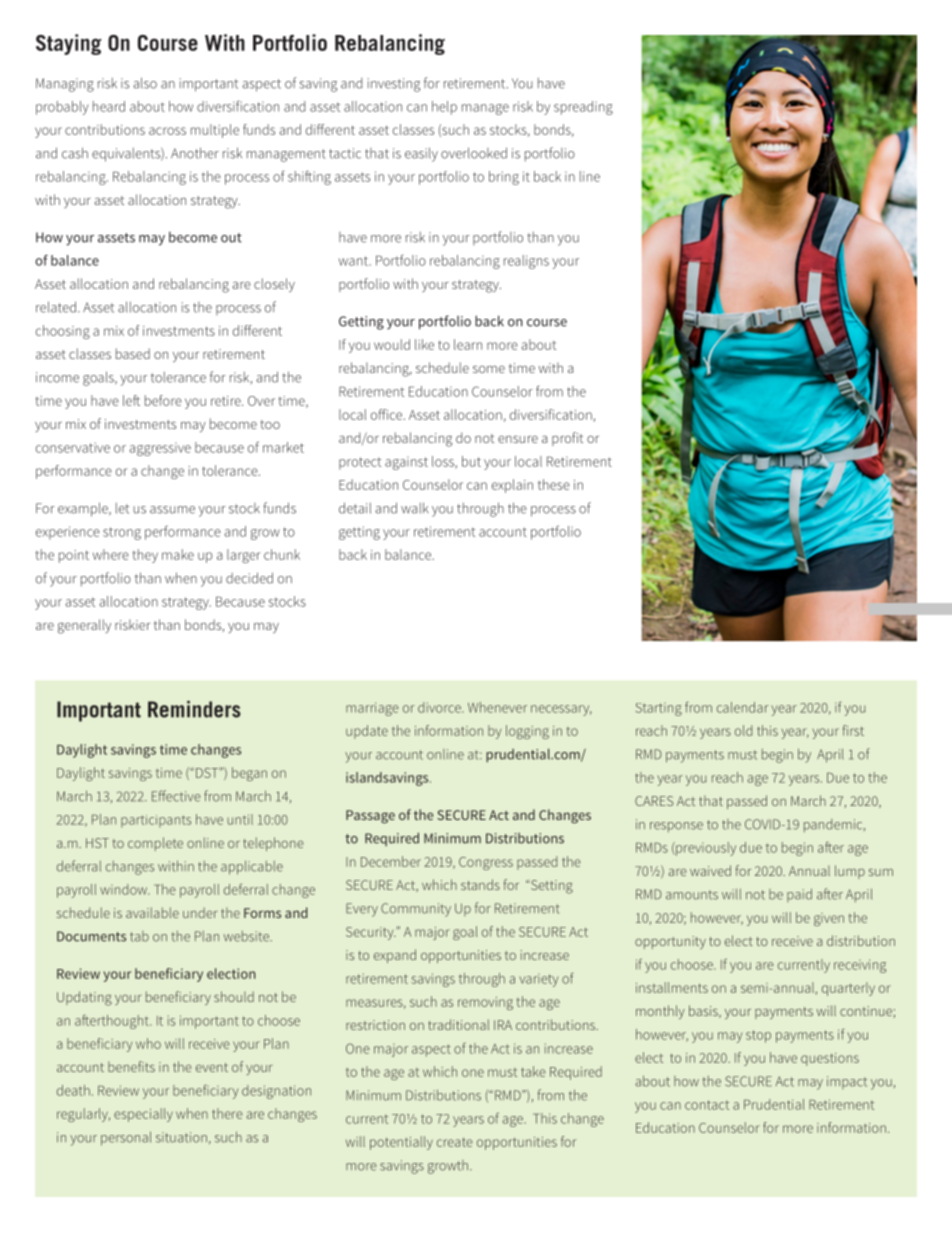 The height and width of the image is (1233, 952). Describe the element at coordinates (444, 108) in the image. I see `help` at that location.
